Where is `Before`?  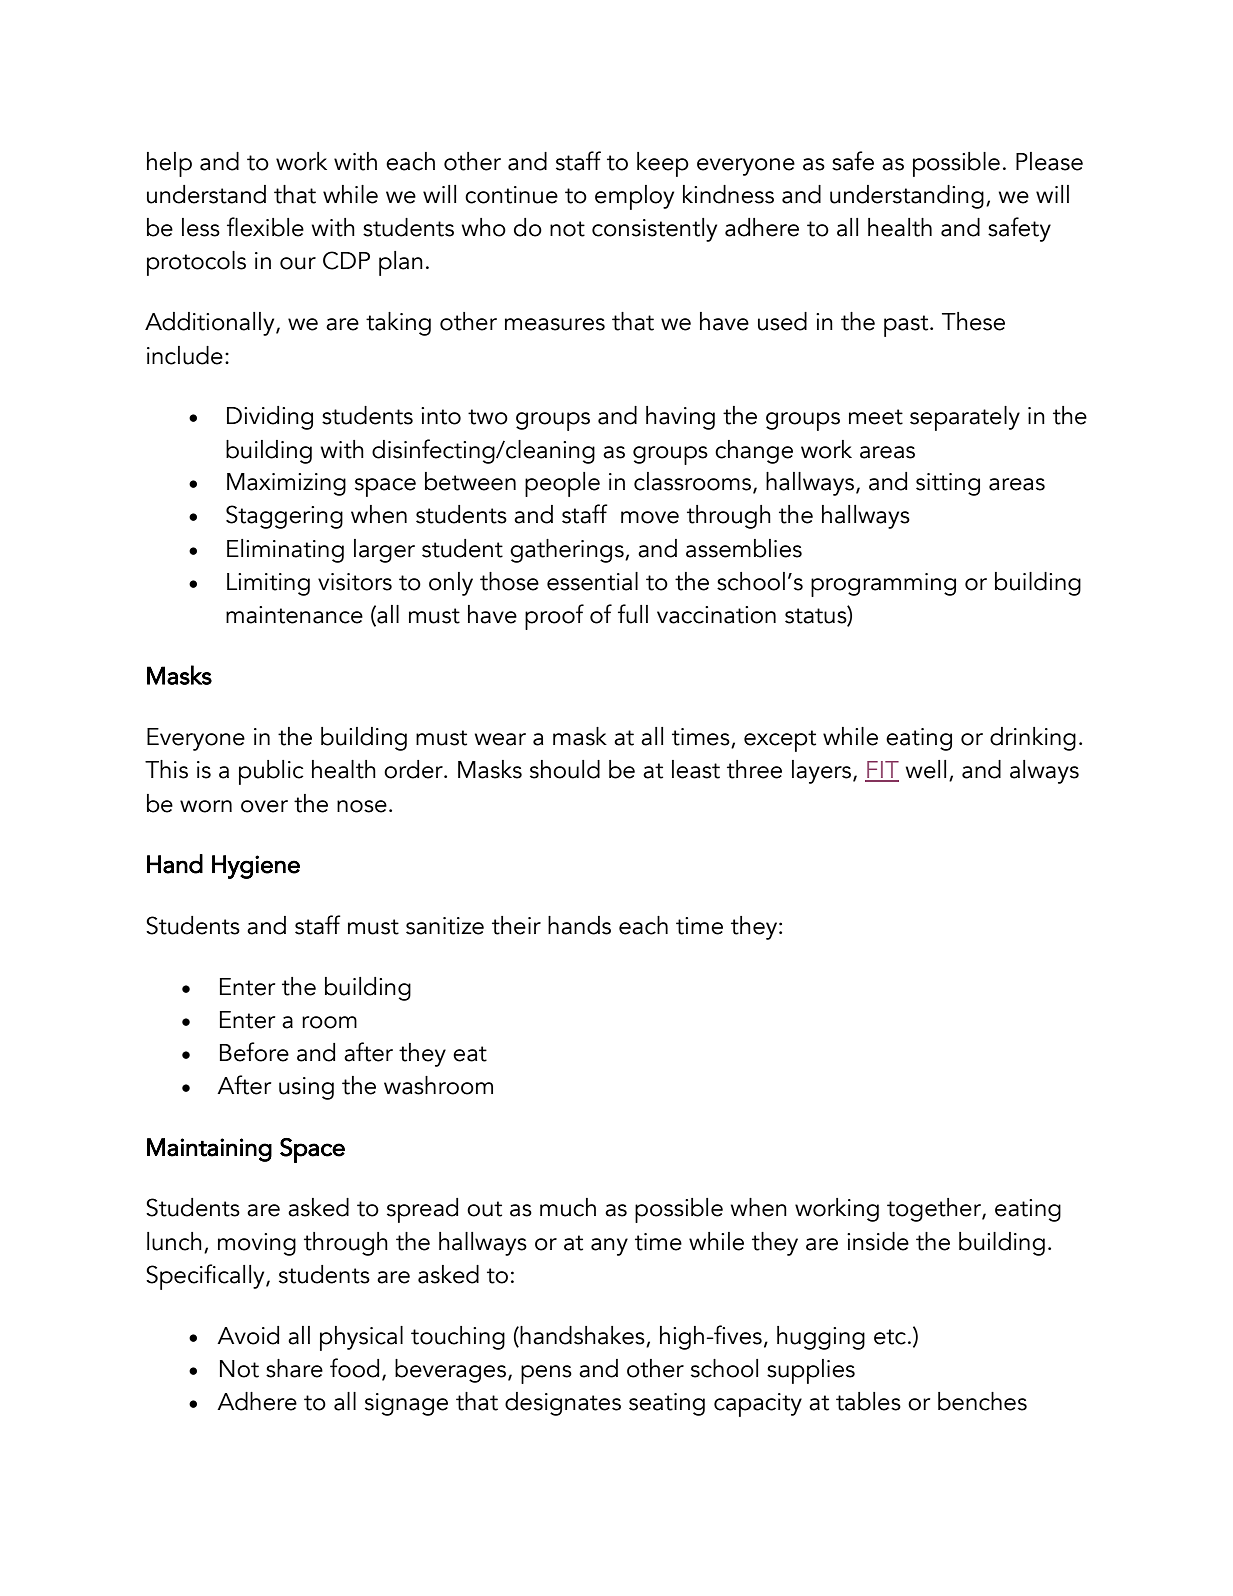 Before is located at coordinates (254, 1052).
